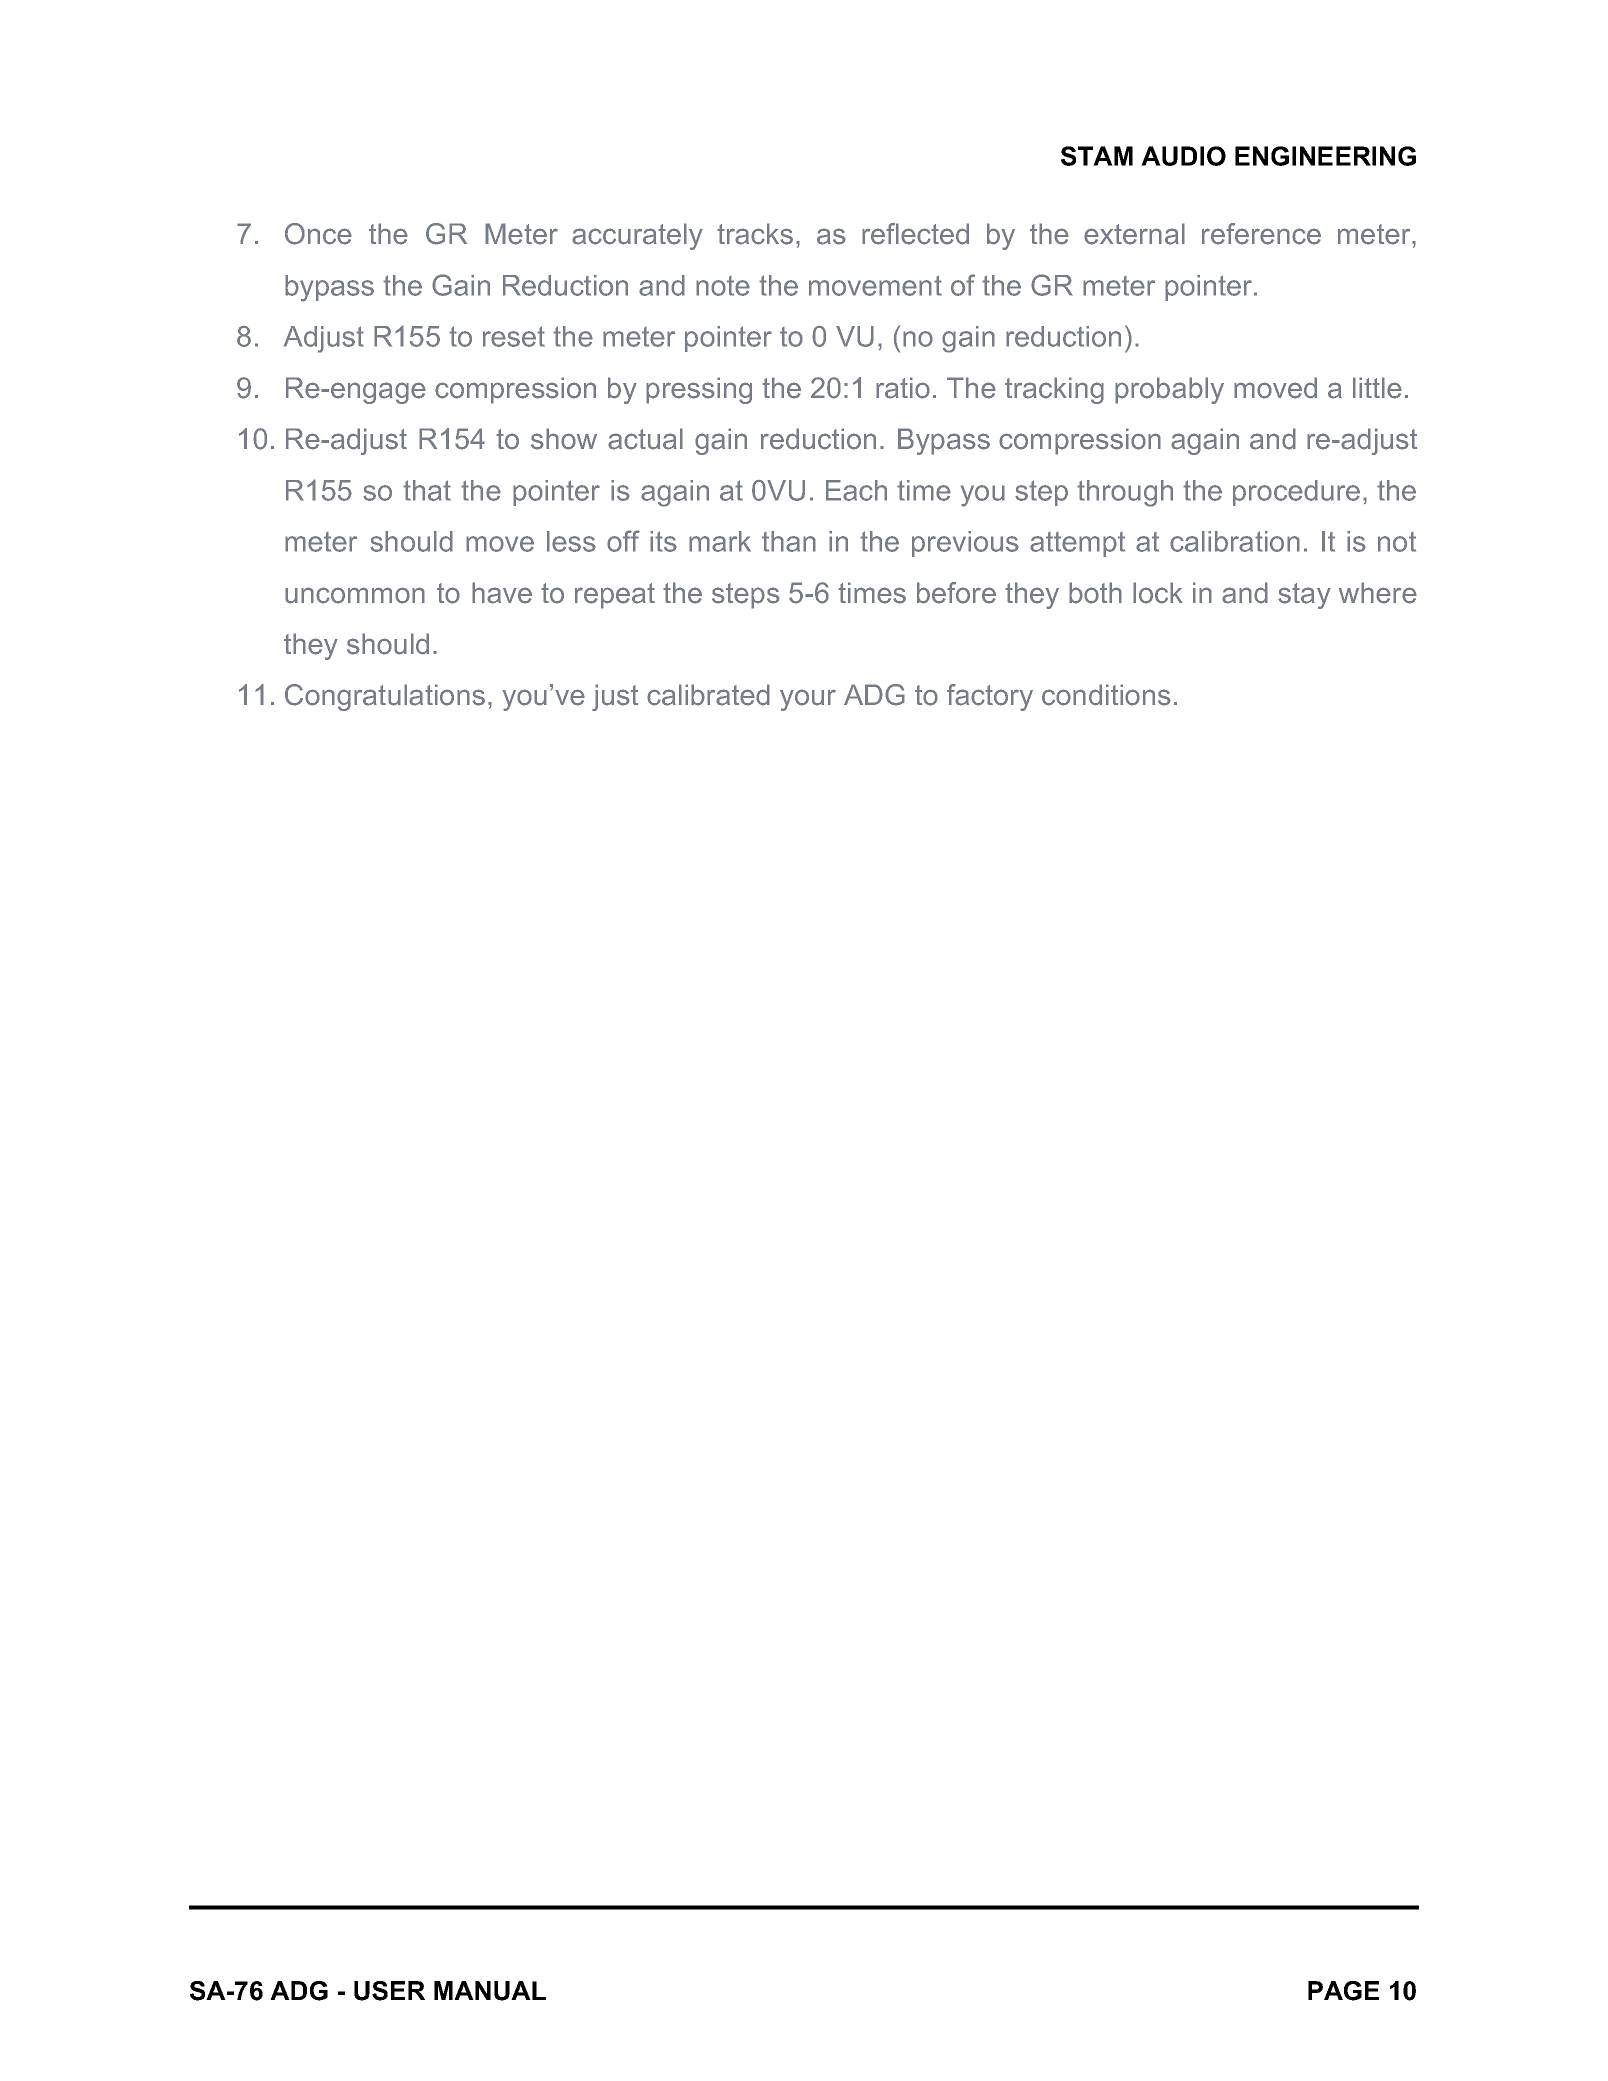 Image resolution: width=1608 pixels, height=2081 pixels. Describe the element at coordinates (808, 700) in the screenshot. I see `your` at that location.
